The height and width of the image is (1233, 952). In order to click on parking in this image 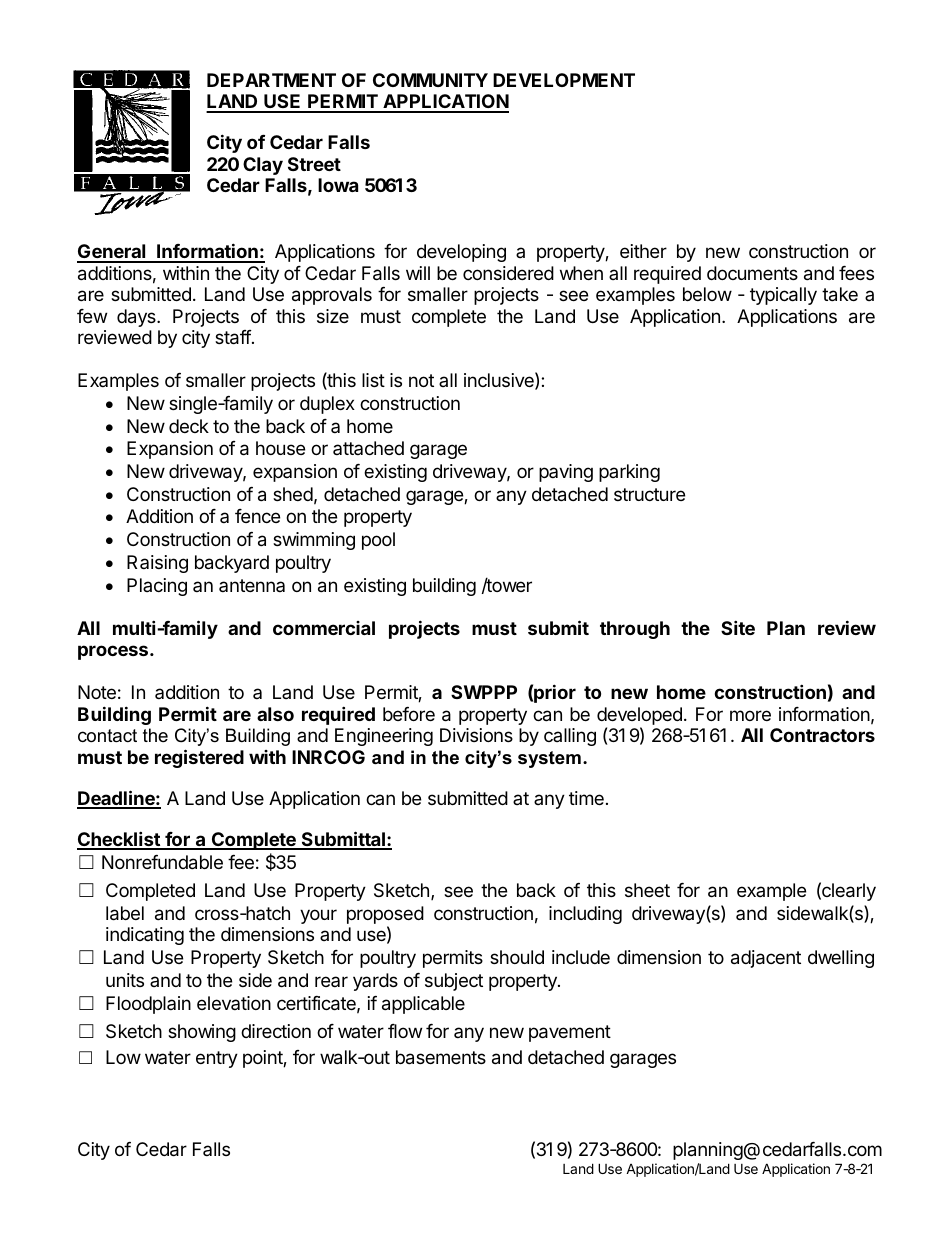, I will do `click(629, 473)`.
